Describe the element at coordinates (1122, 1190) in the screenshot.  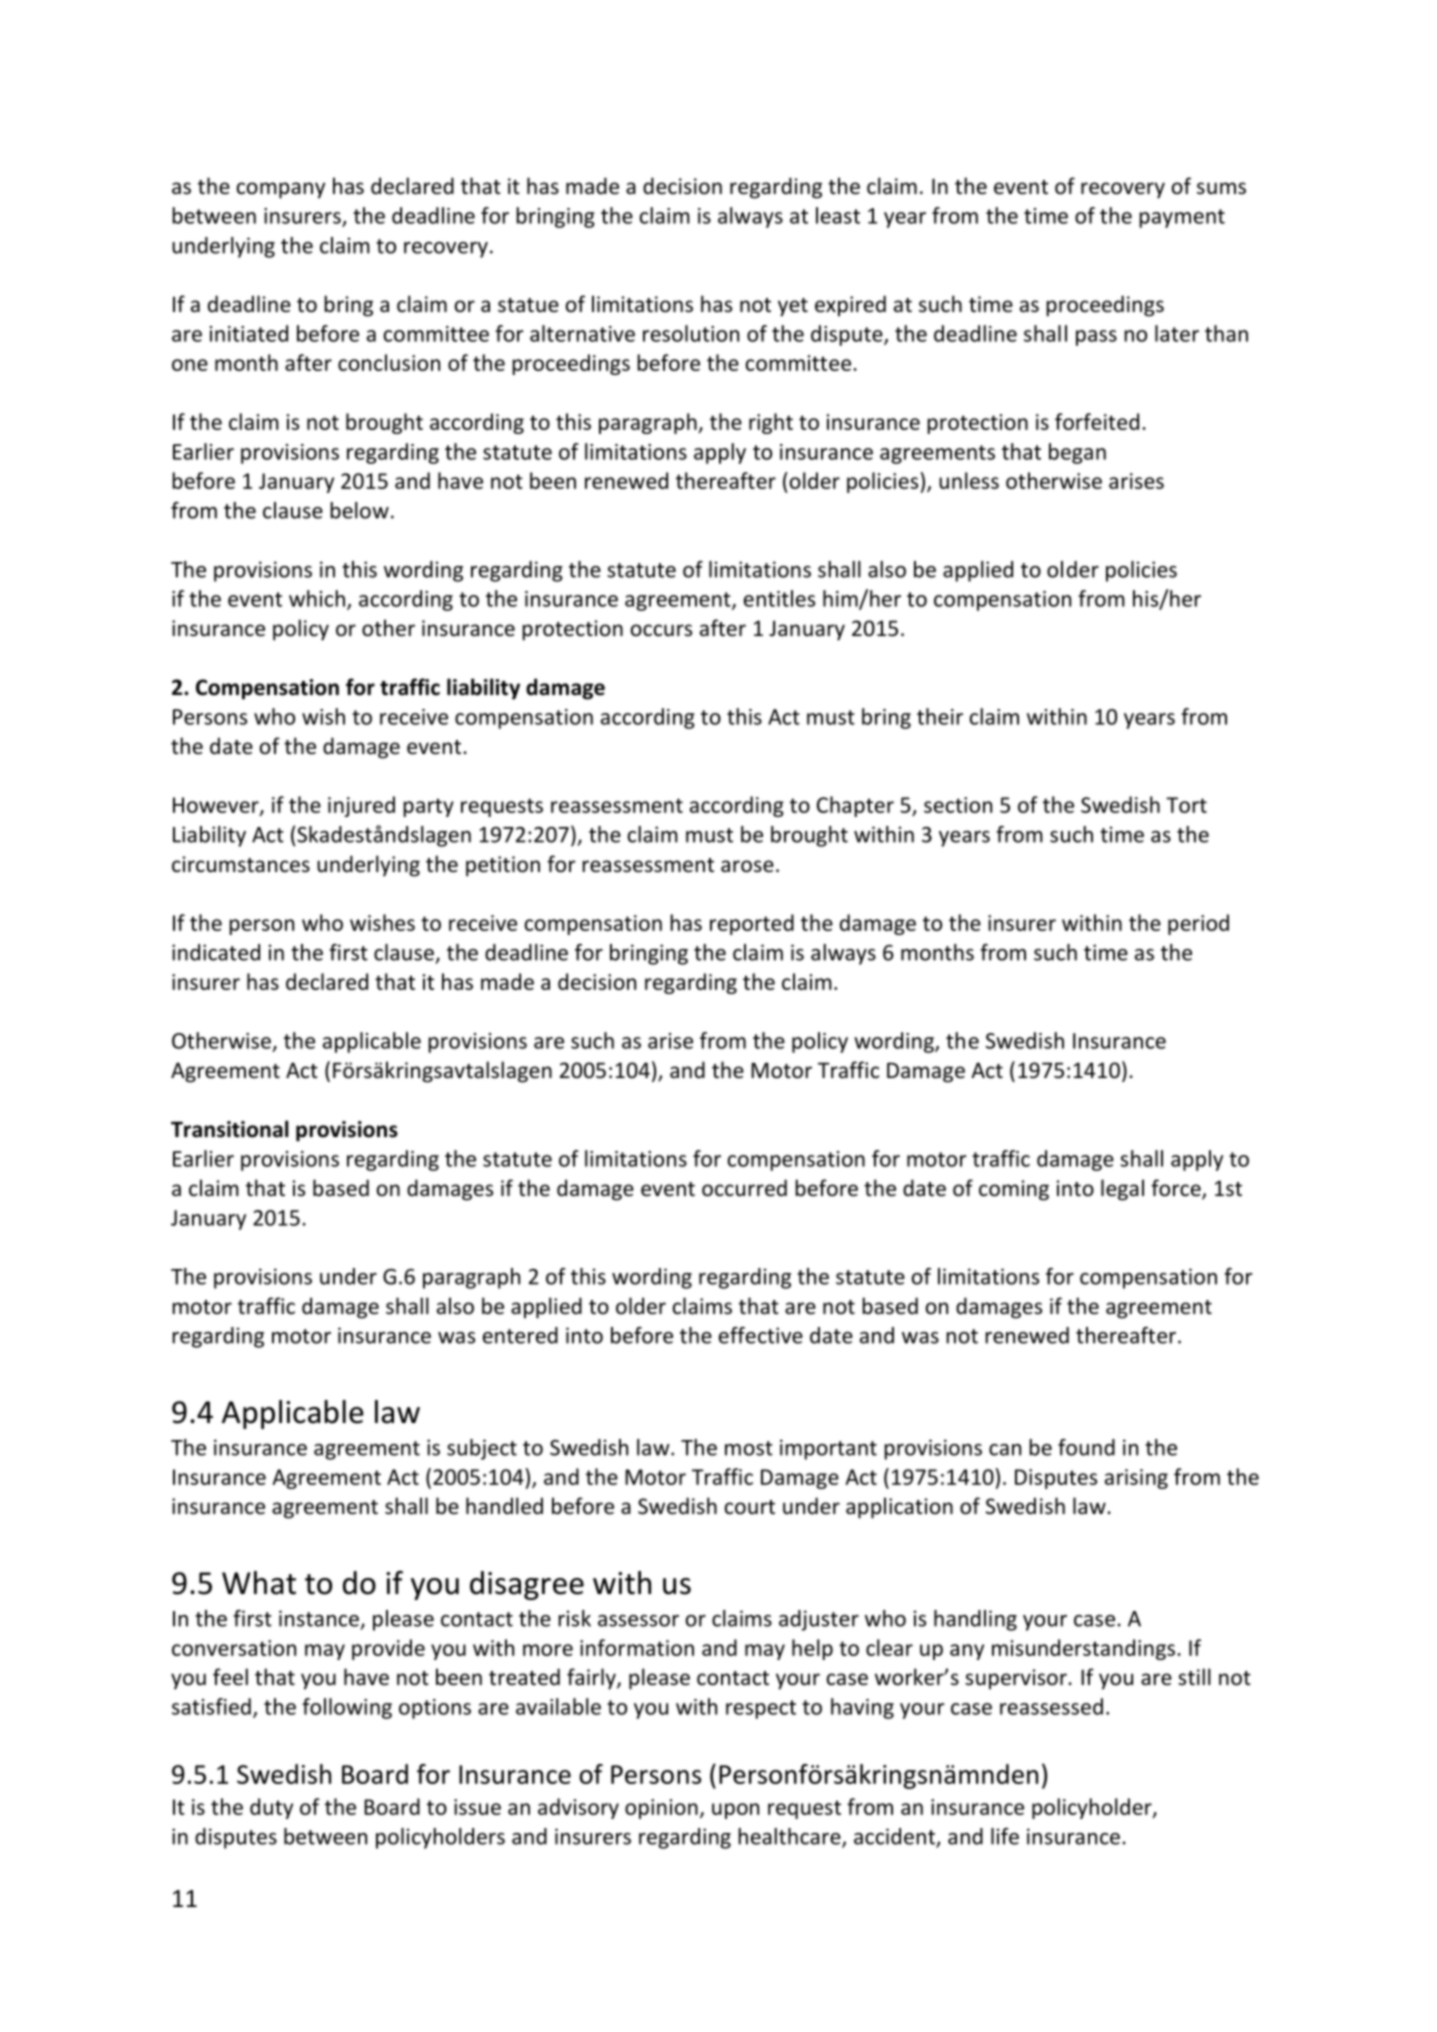
I see `legal` at that location.
